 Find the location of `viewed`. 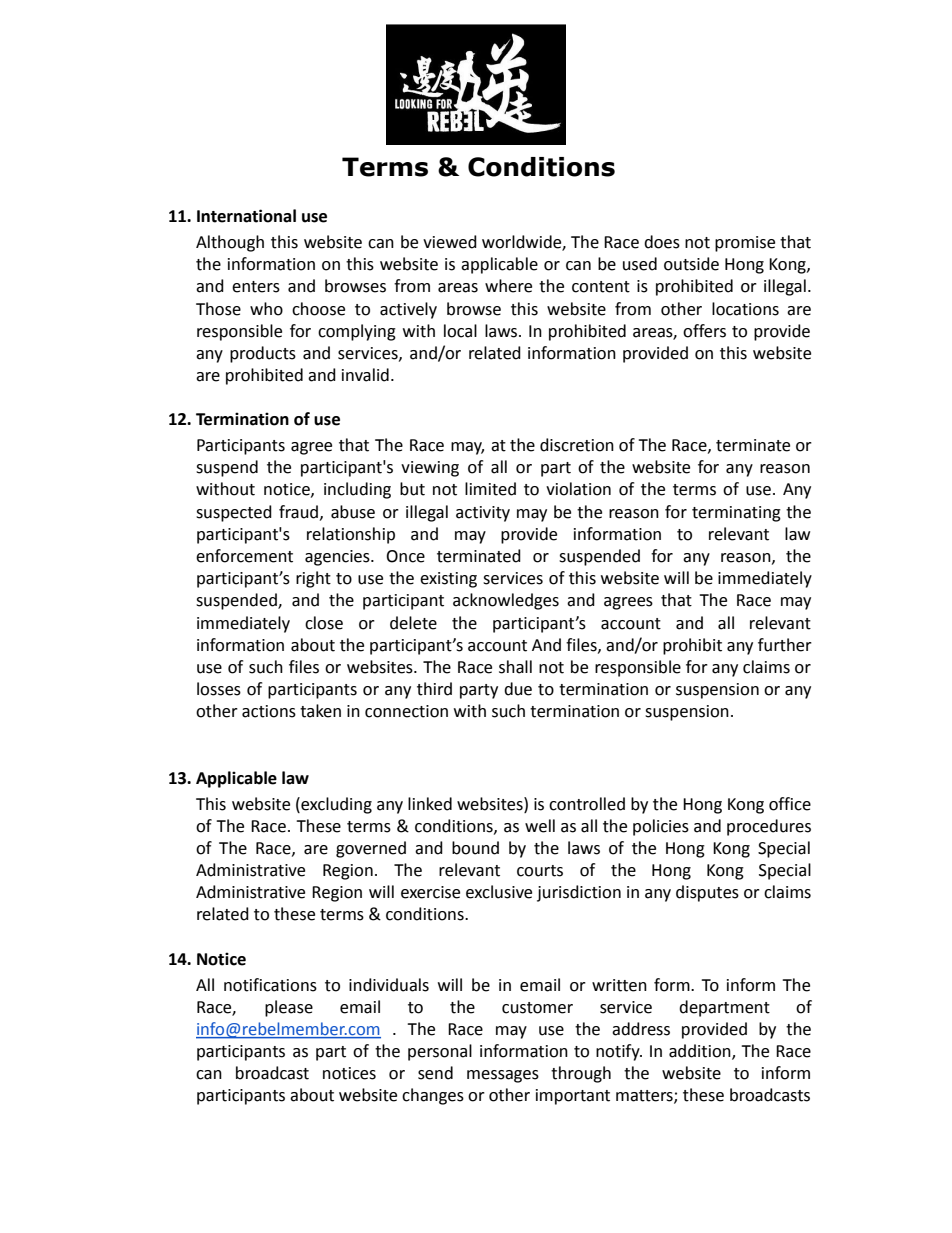

viewed is located at coordinates (450, 242).
